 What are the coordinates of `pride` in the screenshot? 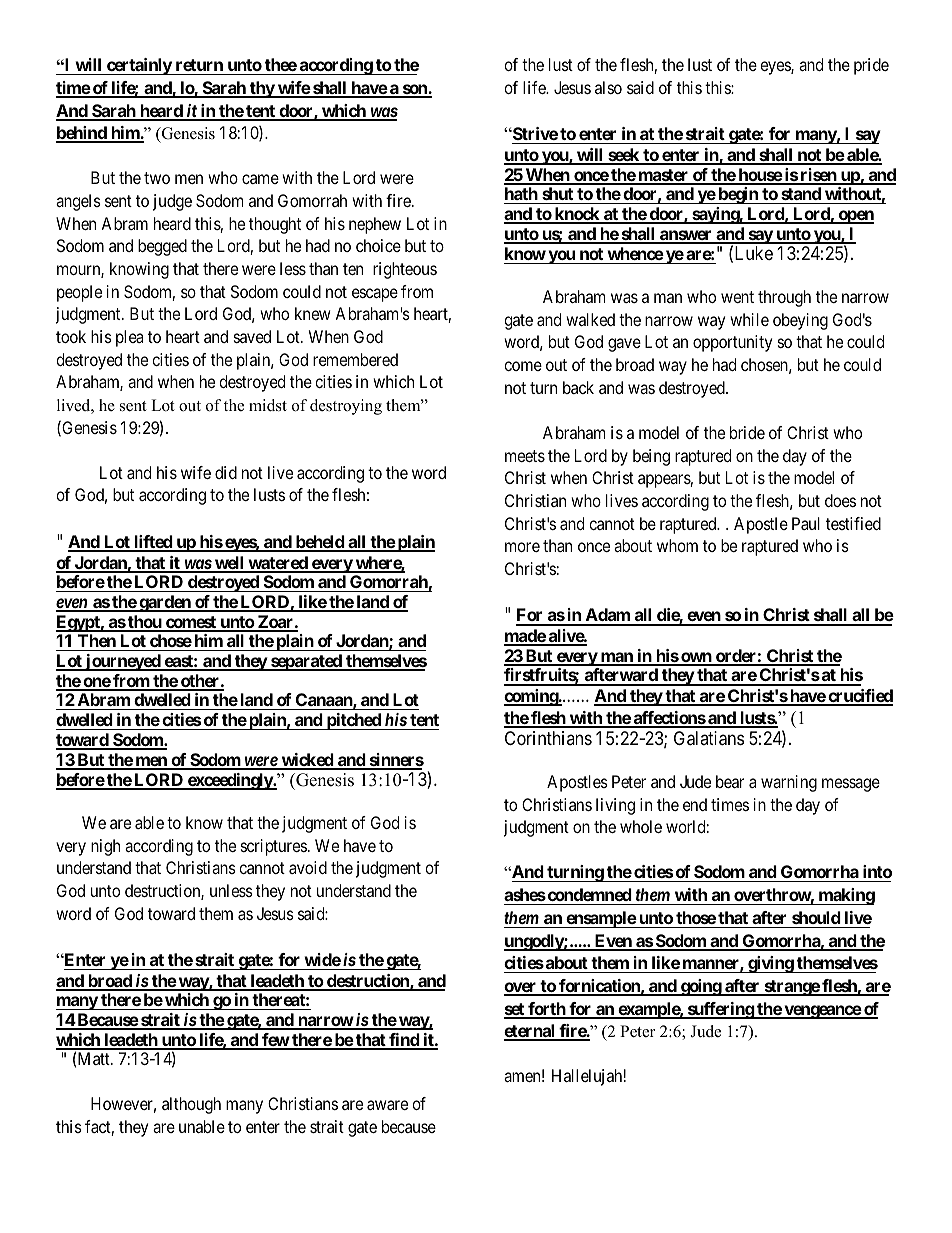 It's located at (871, 66).
